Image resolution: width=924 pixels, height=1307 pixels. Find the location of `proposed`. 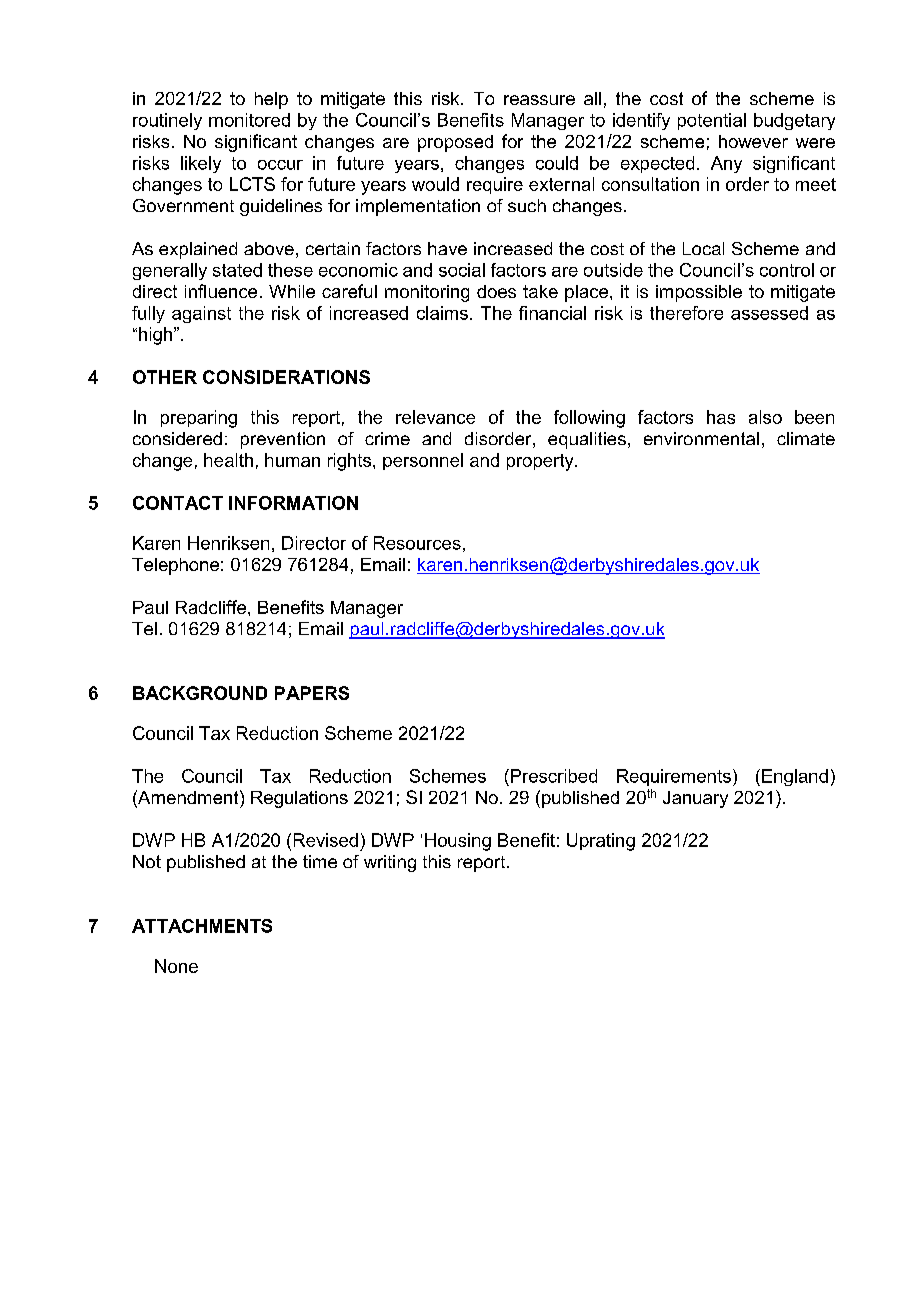

proposed is located at coordinates (455, 143).
